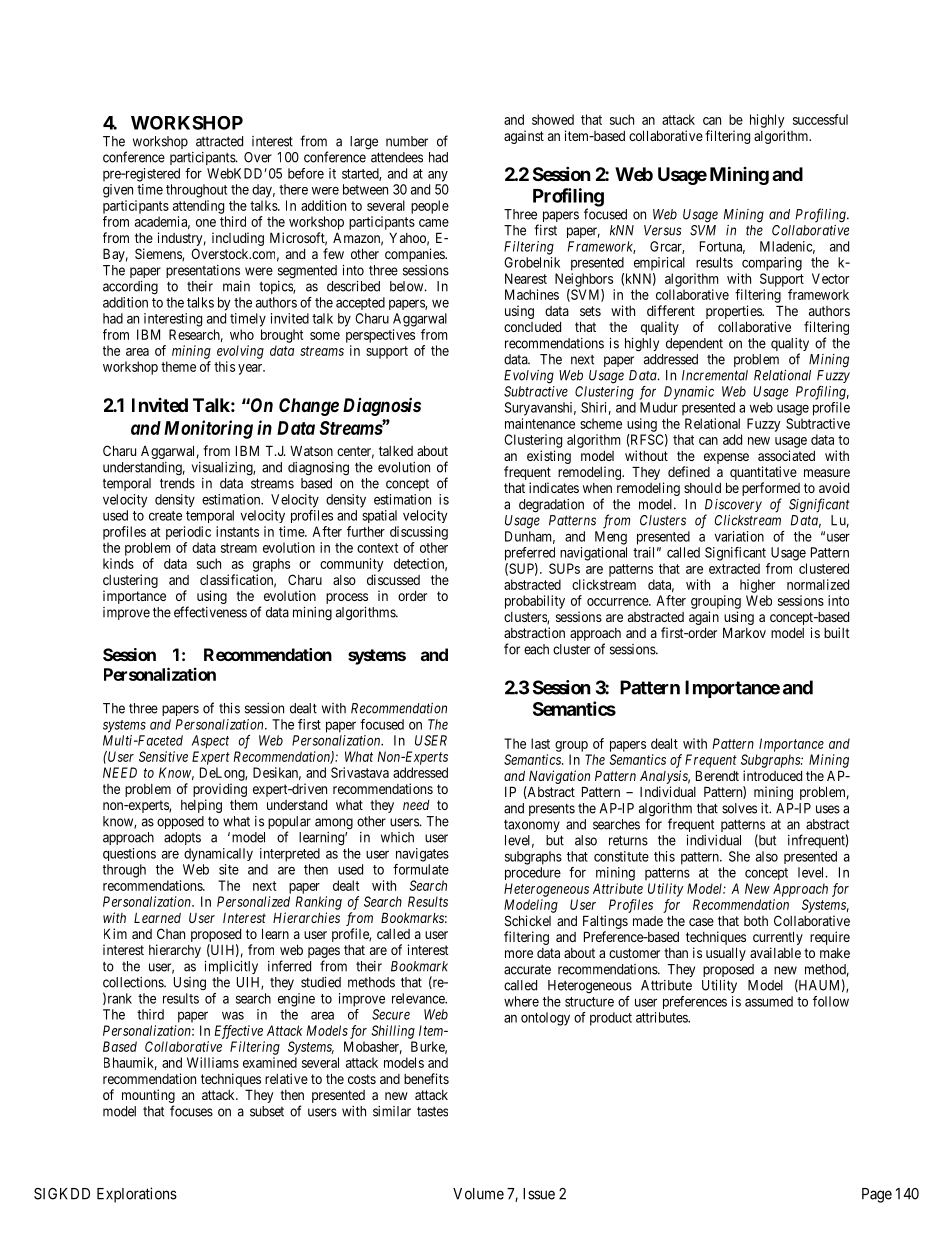 Image resolution: width=952 pixels, height=1233 pixels. I want to click on indicates, so click(554, 487).
